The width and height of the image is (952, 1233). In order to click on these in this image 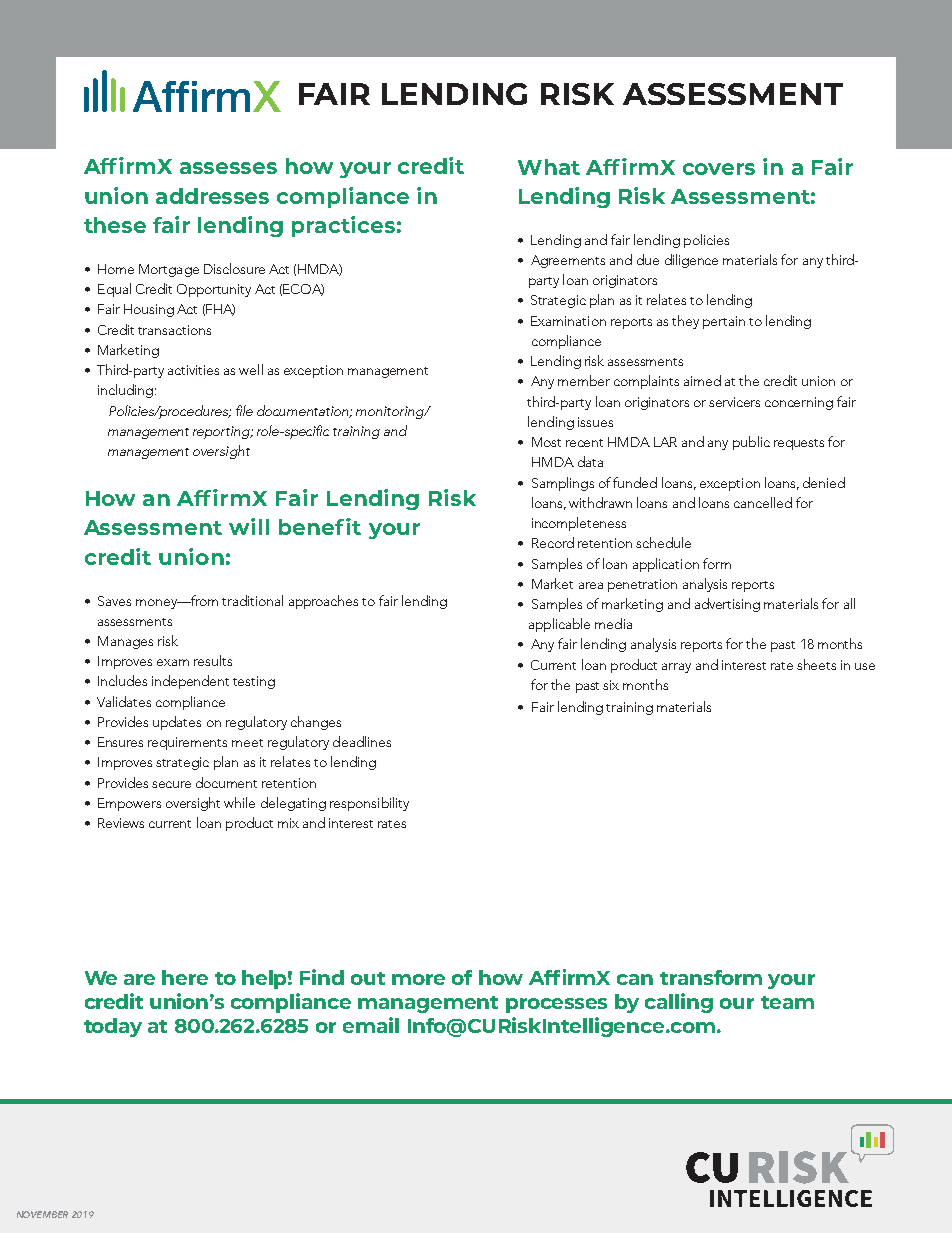, I will do `click(115, 225)`.
